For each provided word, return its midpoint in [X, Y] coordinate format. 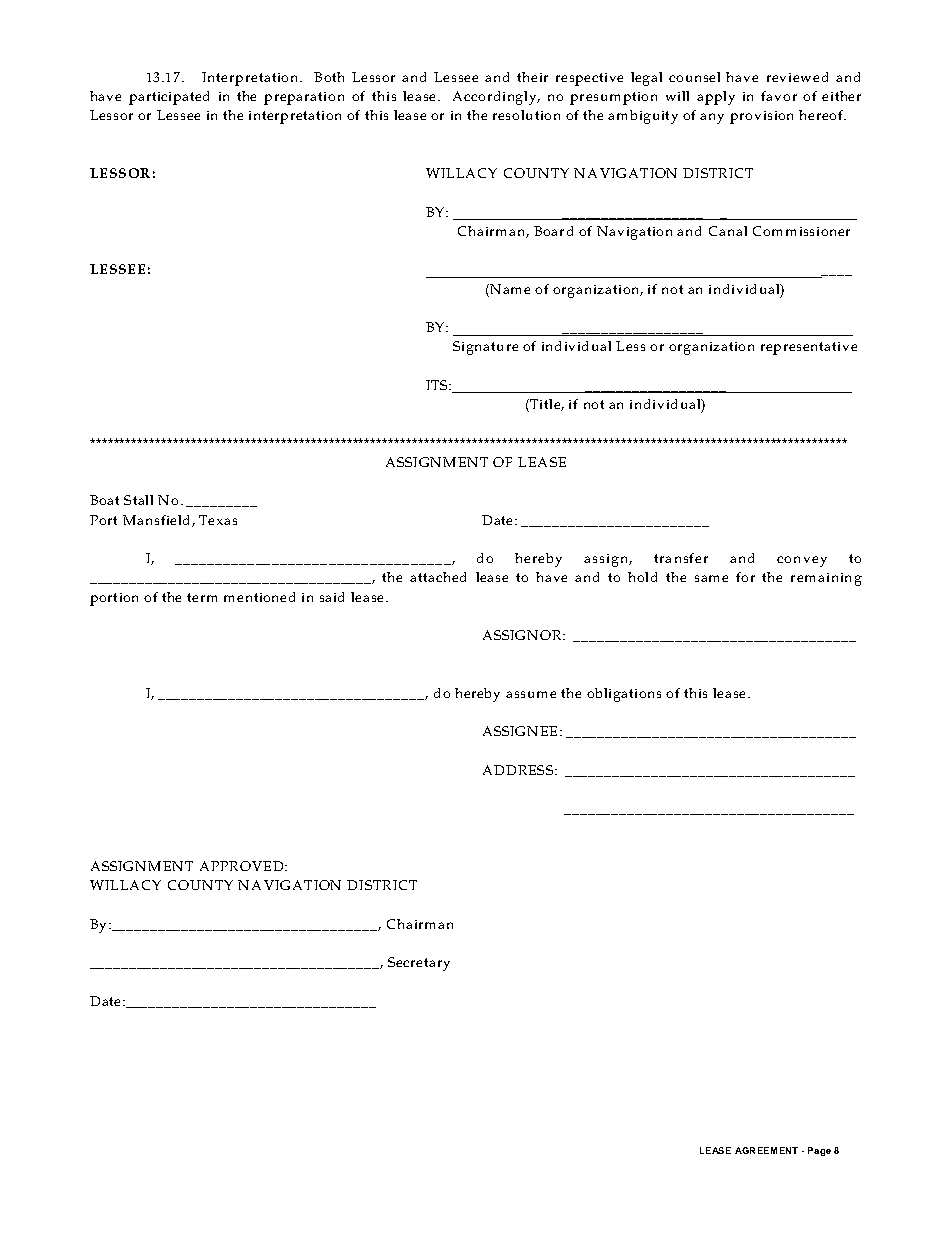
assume [531, 694]
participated [169, 98]
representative [809, 348]
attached [438, 577]
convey [802, 561]
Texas [218, 520]
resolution [526, 115]
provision [761, 117]
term [202, 597]
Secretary [419, 964]
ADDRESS [518, 770]
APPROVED [241, 866]
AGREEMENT [766, 1150]
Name [509, 289]
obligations [624, 695]
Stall [138, 500]
